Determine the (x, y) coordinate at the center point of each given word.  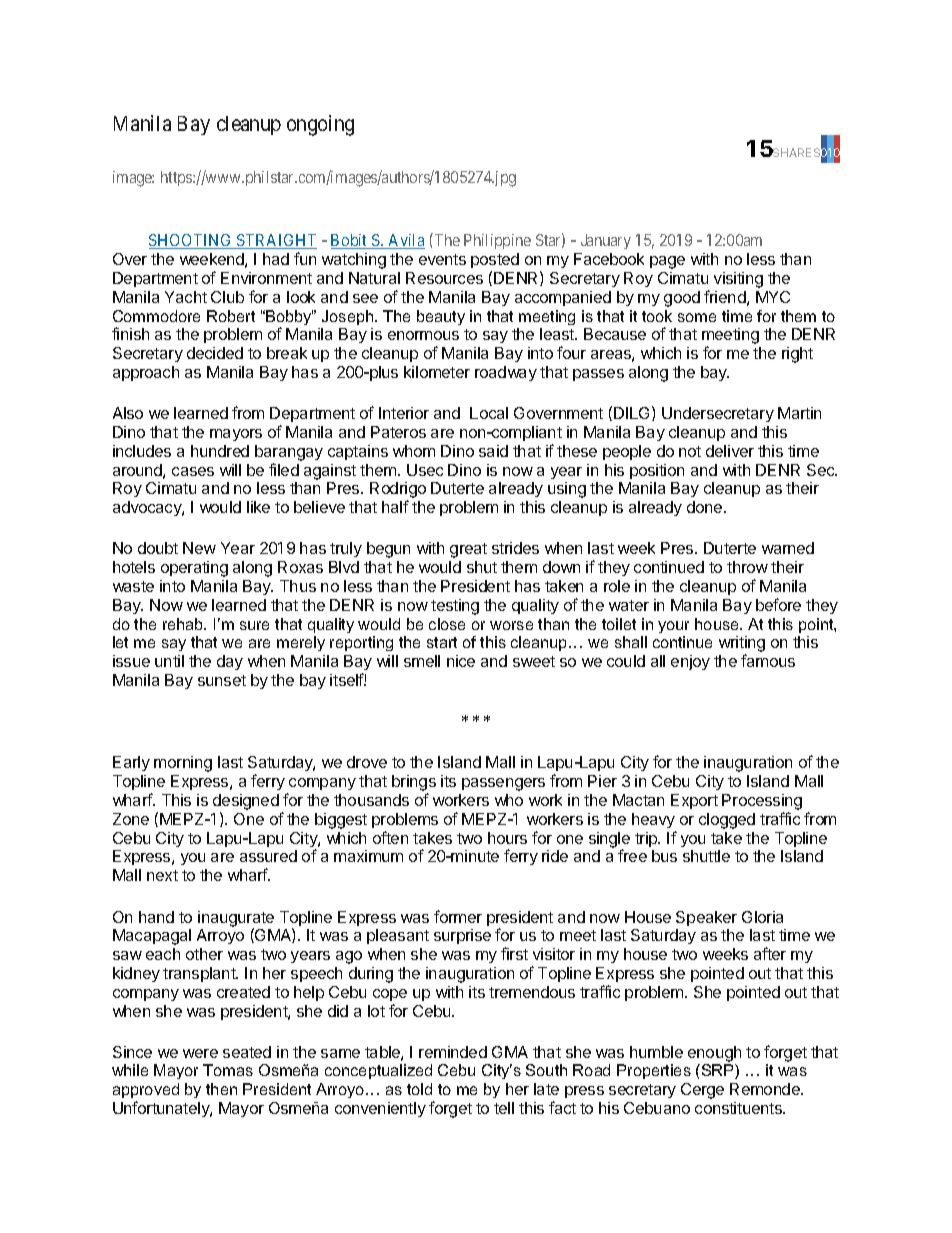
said (493, 451)
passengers (503, 784)
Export (694, 801)
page (667, 262)
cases (193, 471)
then (221, 1089)
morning (183, 764)
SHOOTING (192, 241)
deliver (730, 451)
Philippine (497, 241)
